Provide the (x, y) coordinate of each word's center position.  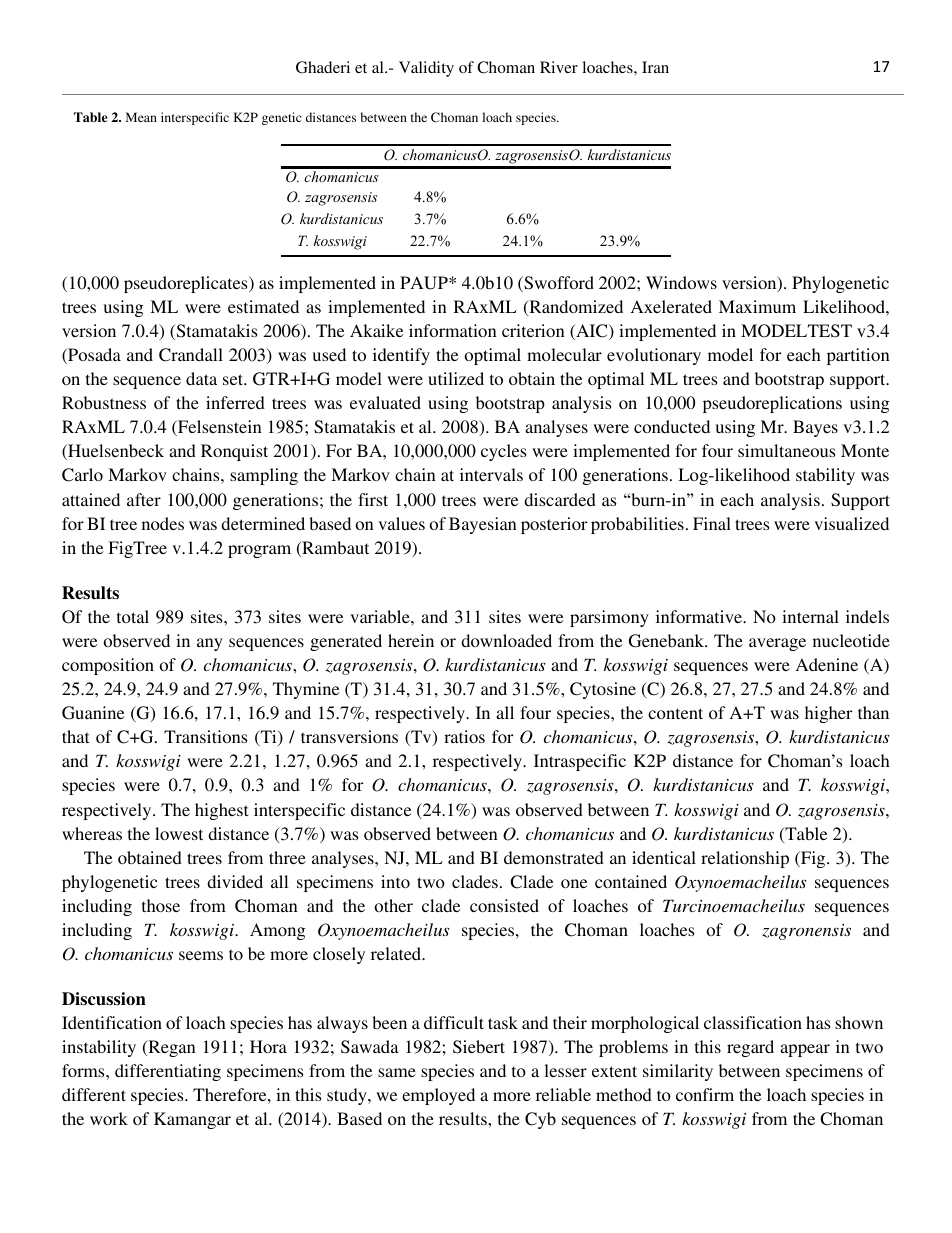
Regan (170, 1048)
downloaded (506, 640)
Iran (655, 67)
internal (810, 616)
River (559, 67)
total (133, 616)
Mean (141, 117)
